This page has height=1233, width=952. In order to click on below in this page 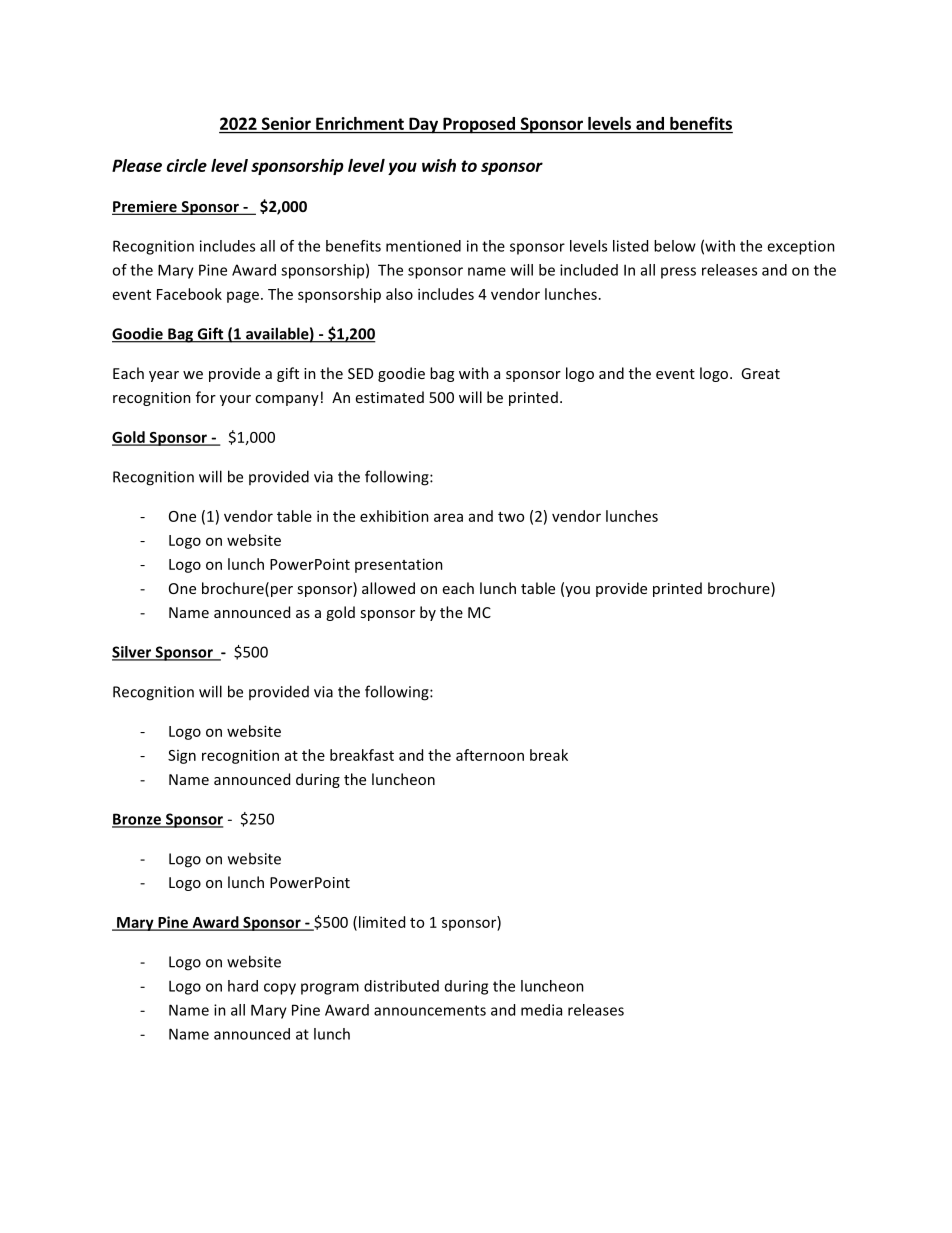, I will do `click(675, 246)`.
